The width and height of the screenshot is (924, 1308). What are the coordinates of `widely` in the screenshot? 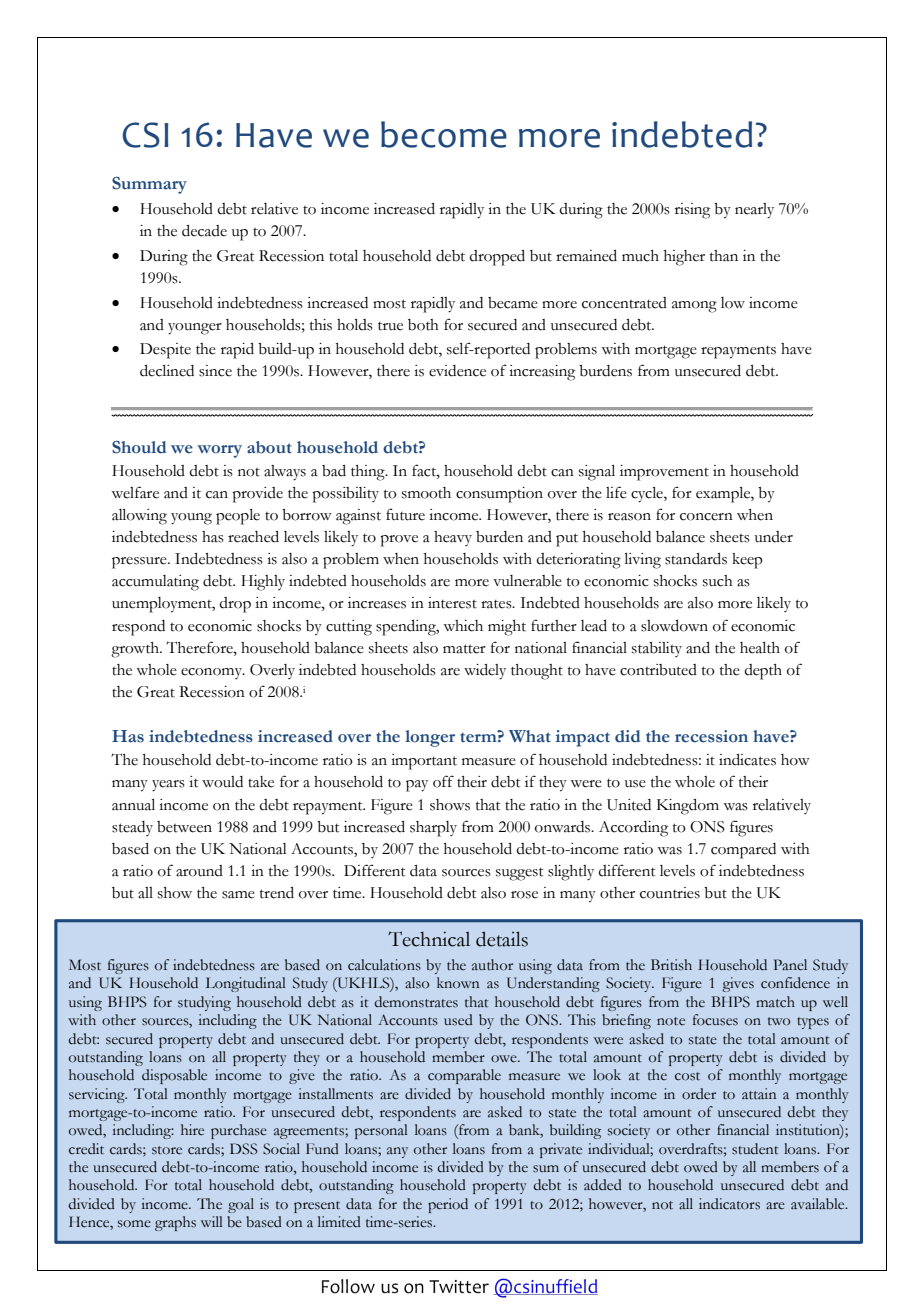 It's located at (485, 672).
